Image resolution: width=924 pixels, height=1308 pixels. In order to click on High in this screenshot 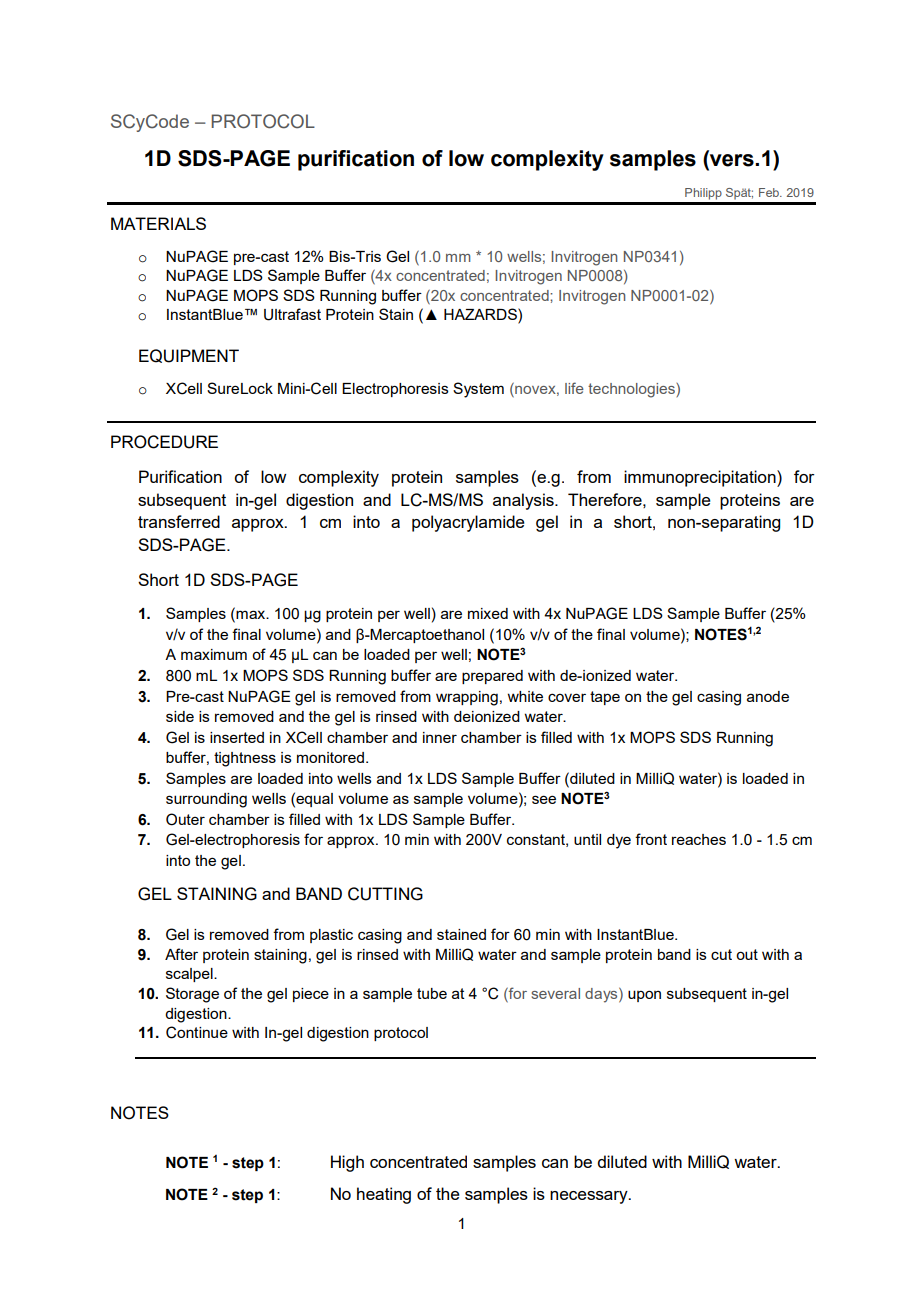, I will do `click(347, 1163)`.
